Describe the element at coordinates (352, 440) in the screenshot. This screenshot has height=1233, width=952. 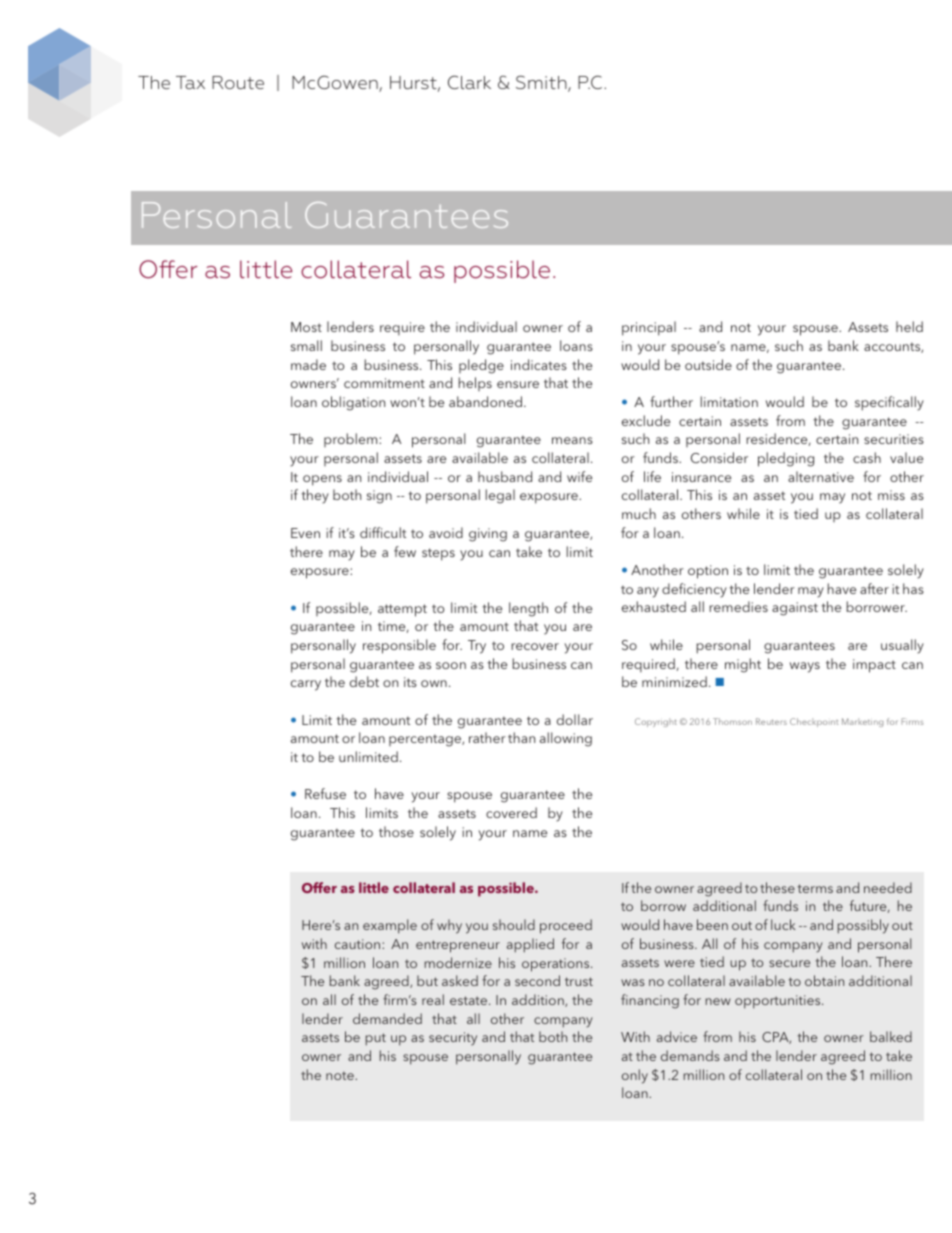
I see `problem` at that location.
